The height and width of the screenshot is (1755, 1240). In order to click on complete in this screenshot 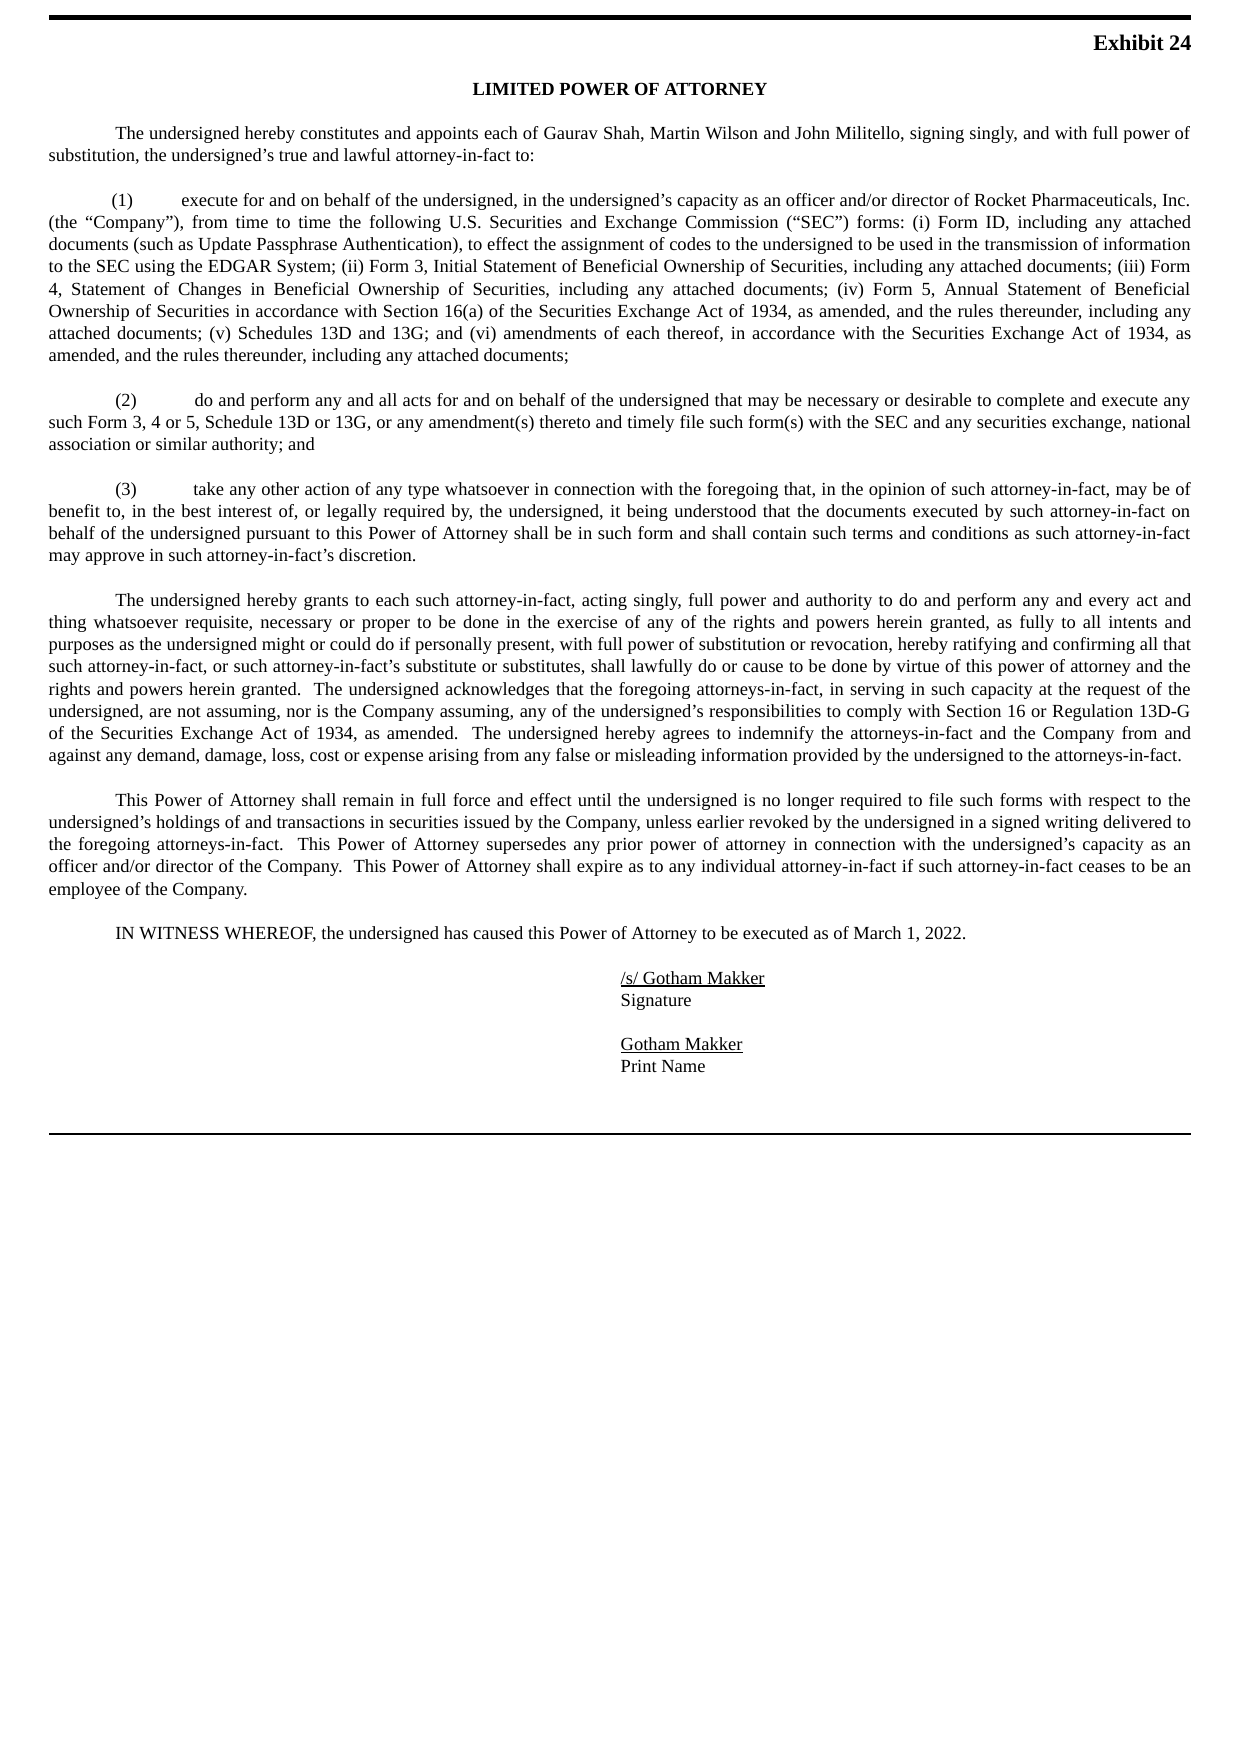, I will do `click(1030, 401)`.
